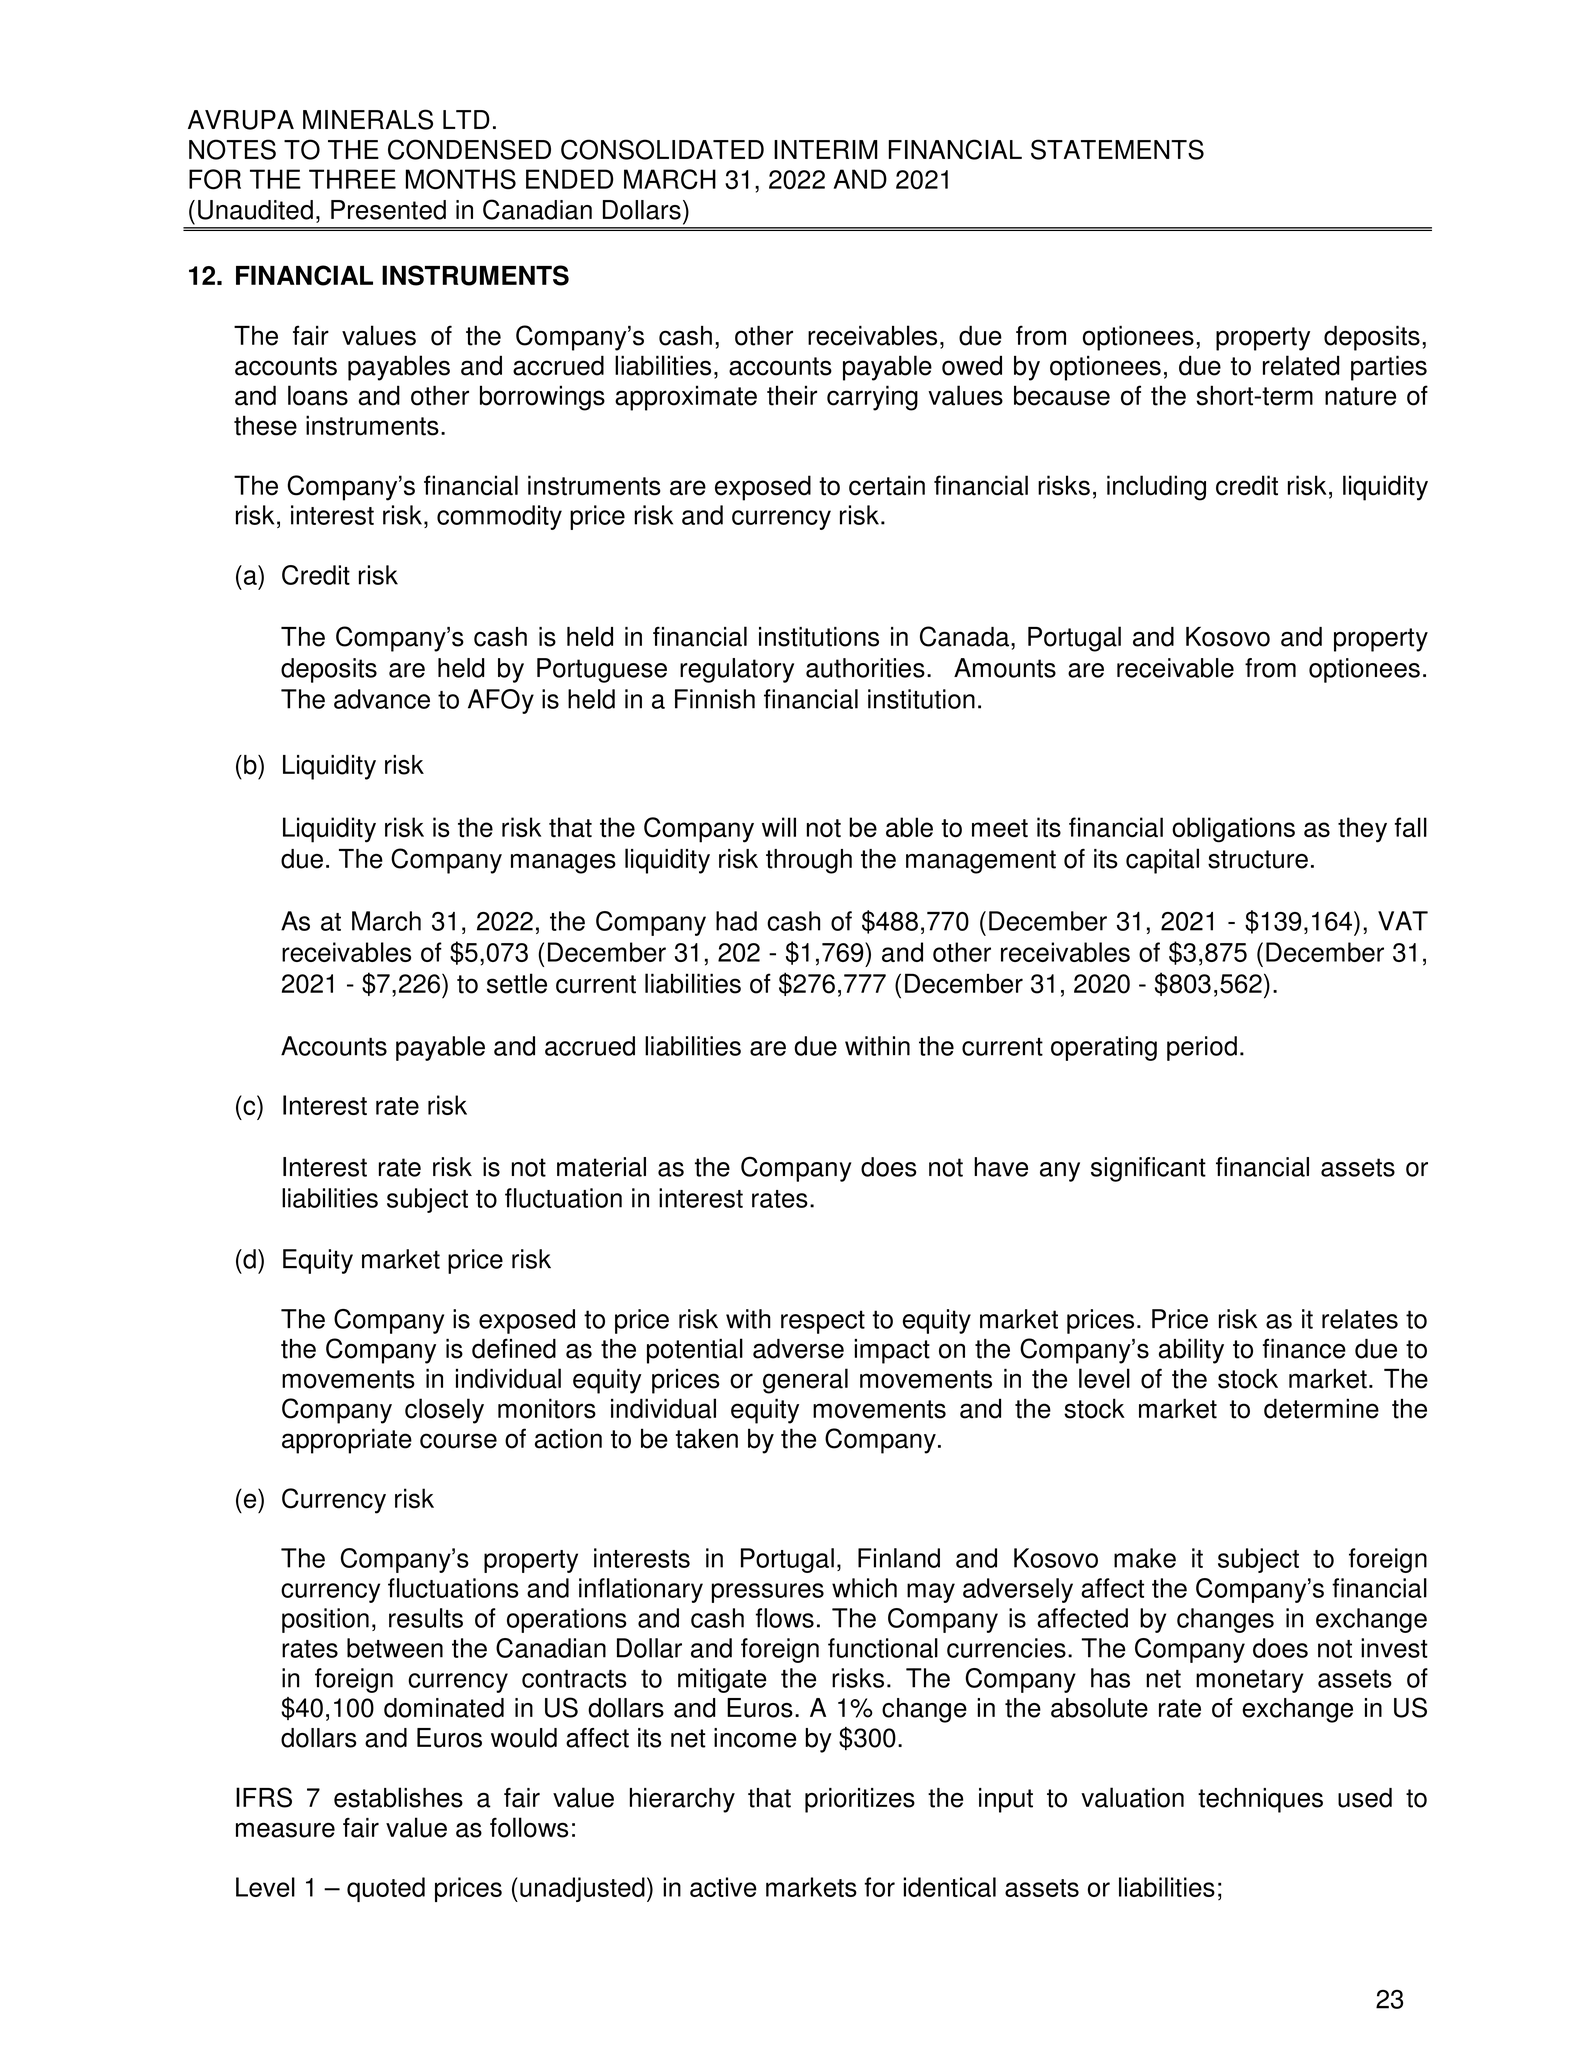 The image size is (1592, 2061). What do you see at coordinates (826, 149) in the document?
I see `INTERIM` at bounding box center [826, 149].
